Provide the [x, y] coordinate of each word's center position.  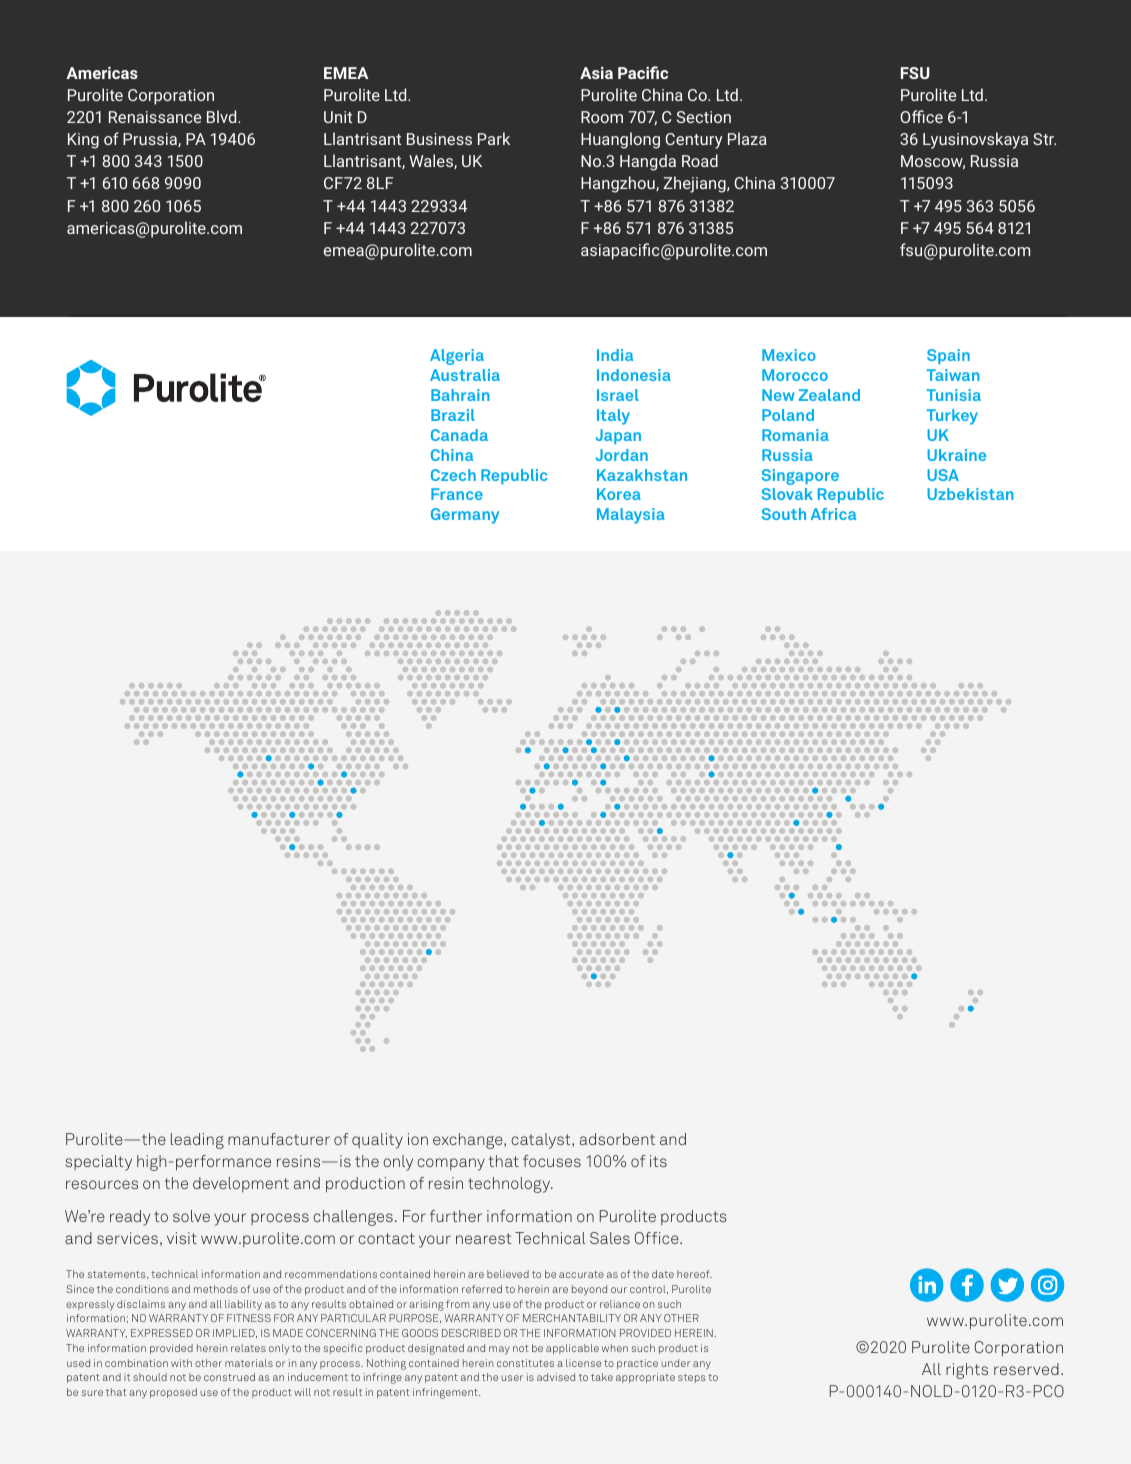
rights [967, 1371]
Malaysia [631, 516]
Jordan [622, 455]
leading [197, 1141]
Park [494, 138]
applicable [572, 1349]
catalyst [542, 1141]
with [181, 1363]
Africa [833, 514]
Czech [453, 475]
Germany [465, 516]
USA [943, 475]
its [658, 1161]
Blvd [223, 116]
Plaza [747, 138]
